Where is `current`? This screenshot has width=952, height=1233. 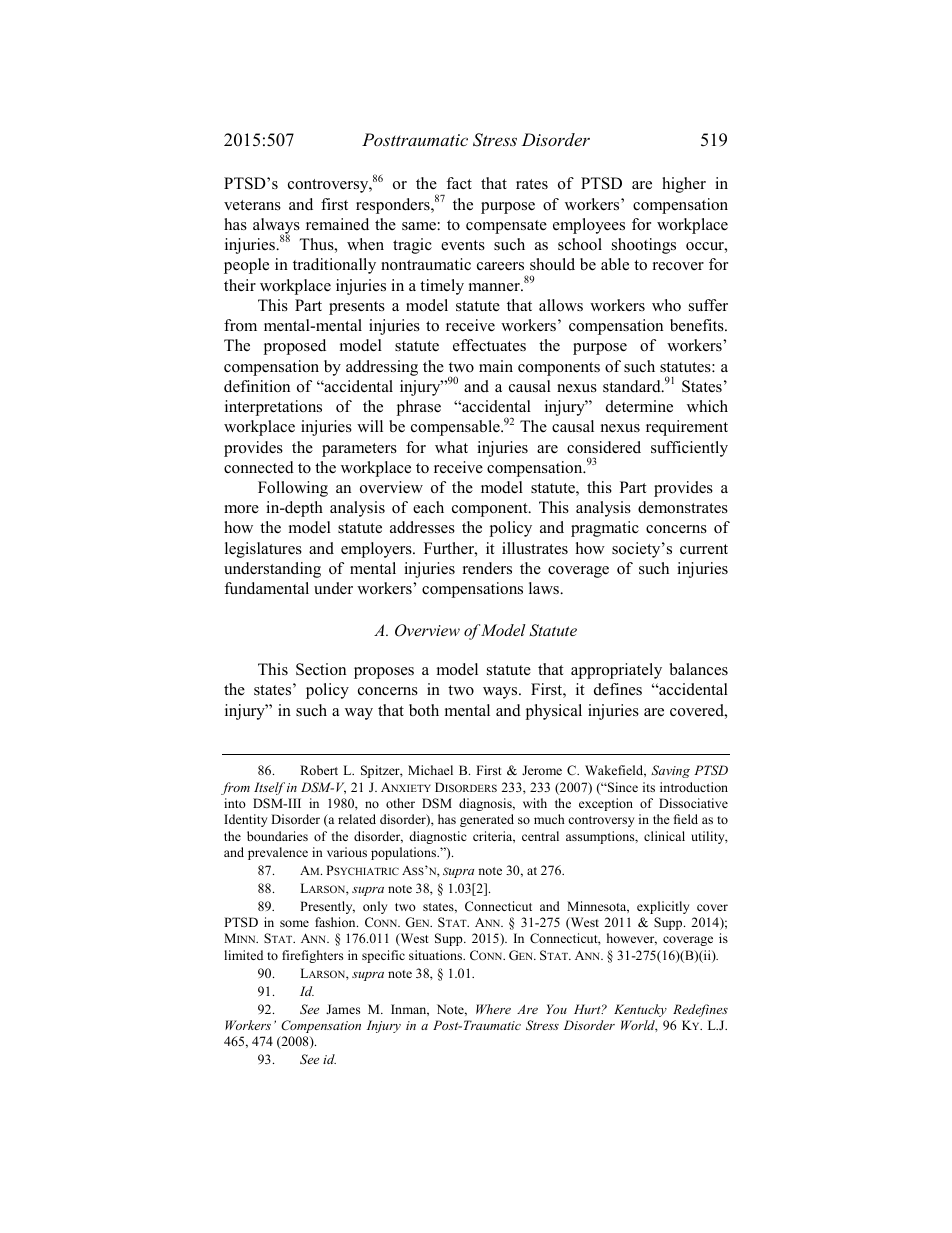 current is located at coordinates (704, 549).
